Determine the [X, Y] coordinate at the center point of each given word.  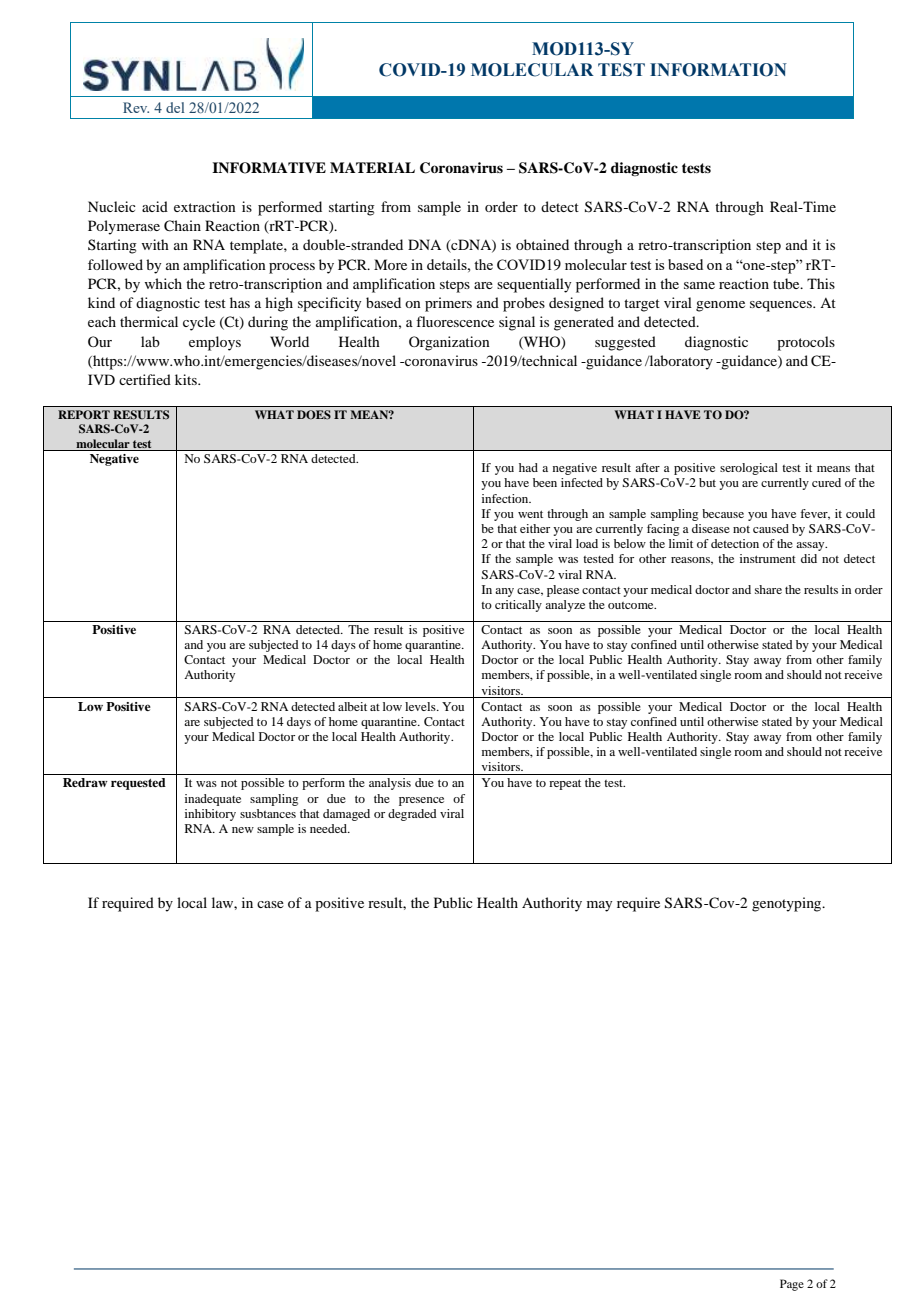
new [243, 830]
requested [138, 784]
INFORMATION [718, 70]
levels [421, 706]
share [768, 589]
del [175, 107]
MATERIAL [372, 167]
